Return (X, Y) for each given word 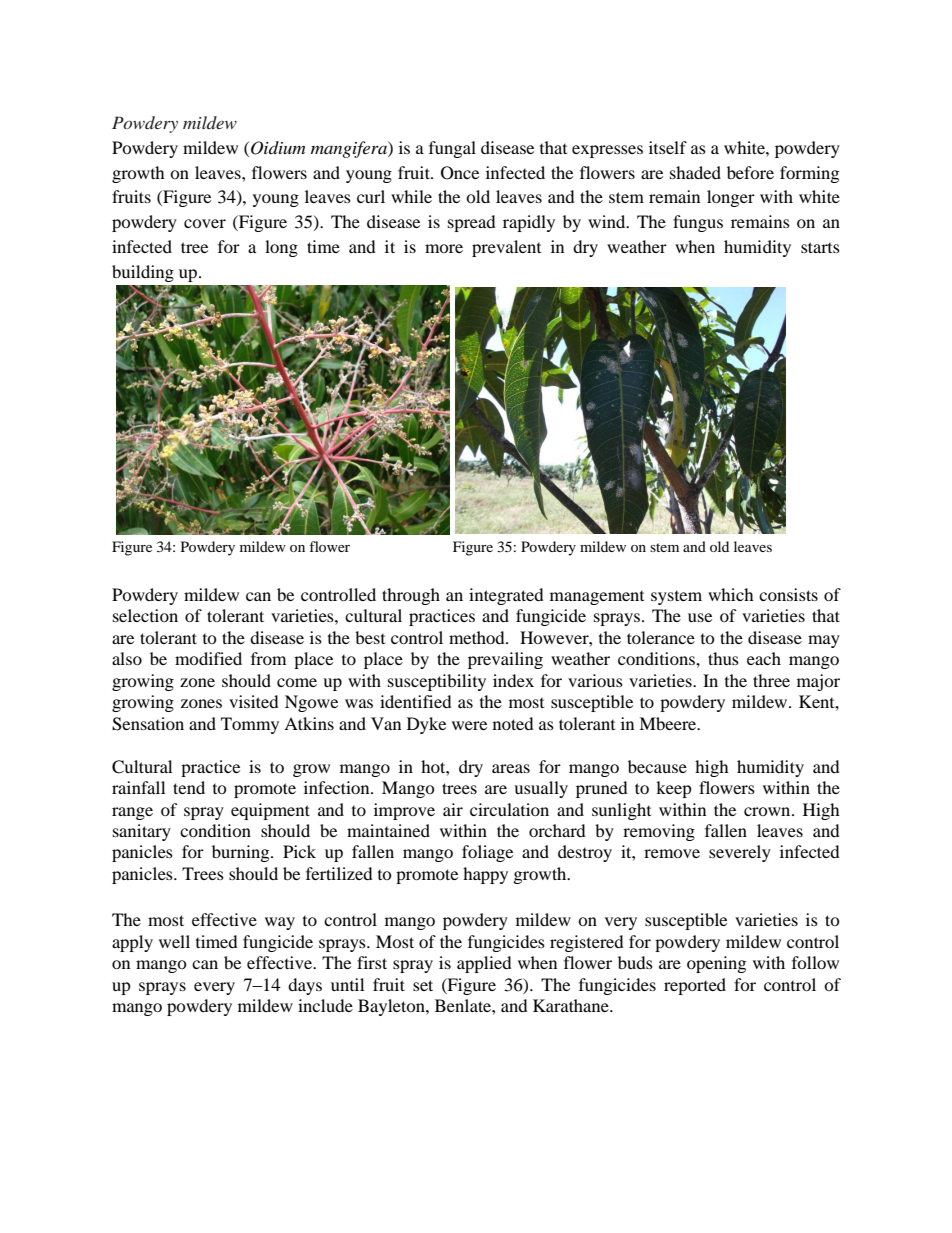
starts (820, 247)
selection (145, 615)
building (143, 273)
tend (189, 787)
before (750, 172)
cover (205, 223)
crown (768, 811)
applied (484, 964)
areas (511, 768)
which (731, 594)
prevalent (506, 248)
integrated (506, 596)
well (174, 941)
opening (716, 964)
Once (460, 173)
